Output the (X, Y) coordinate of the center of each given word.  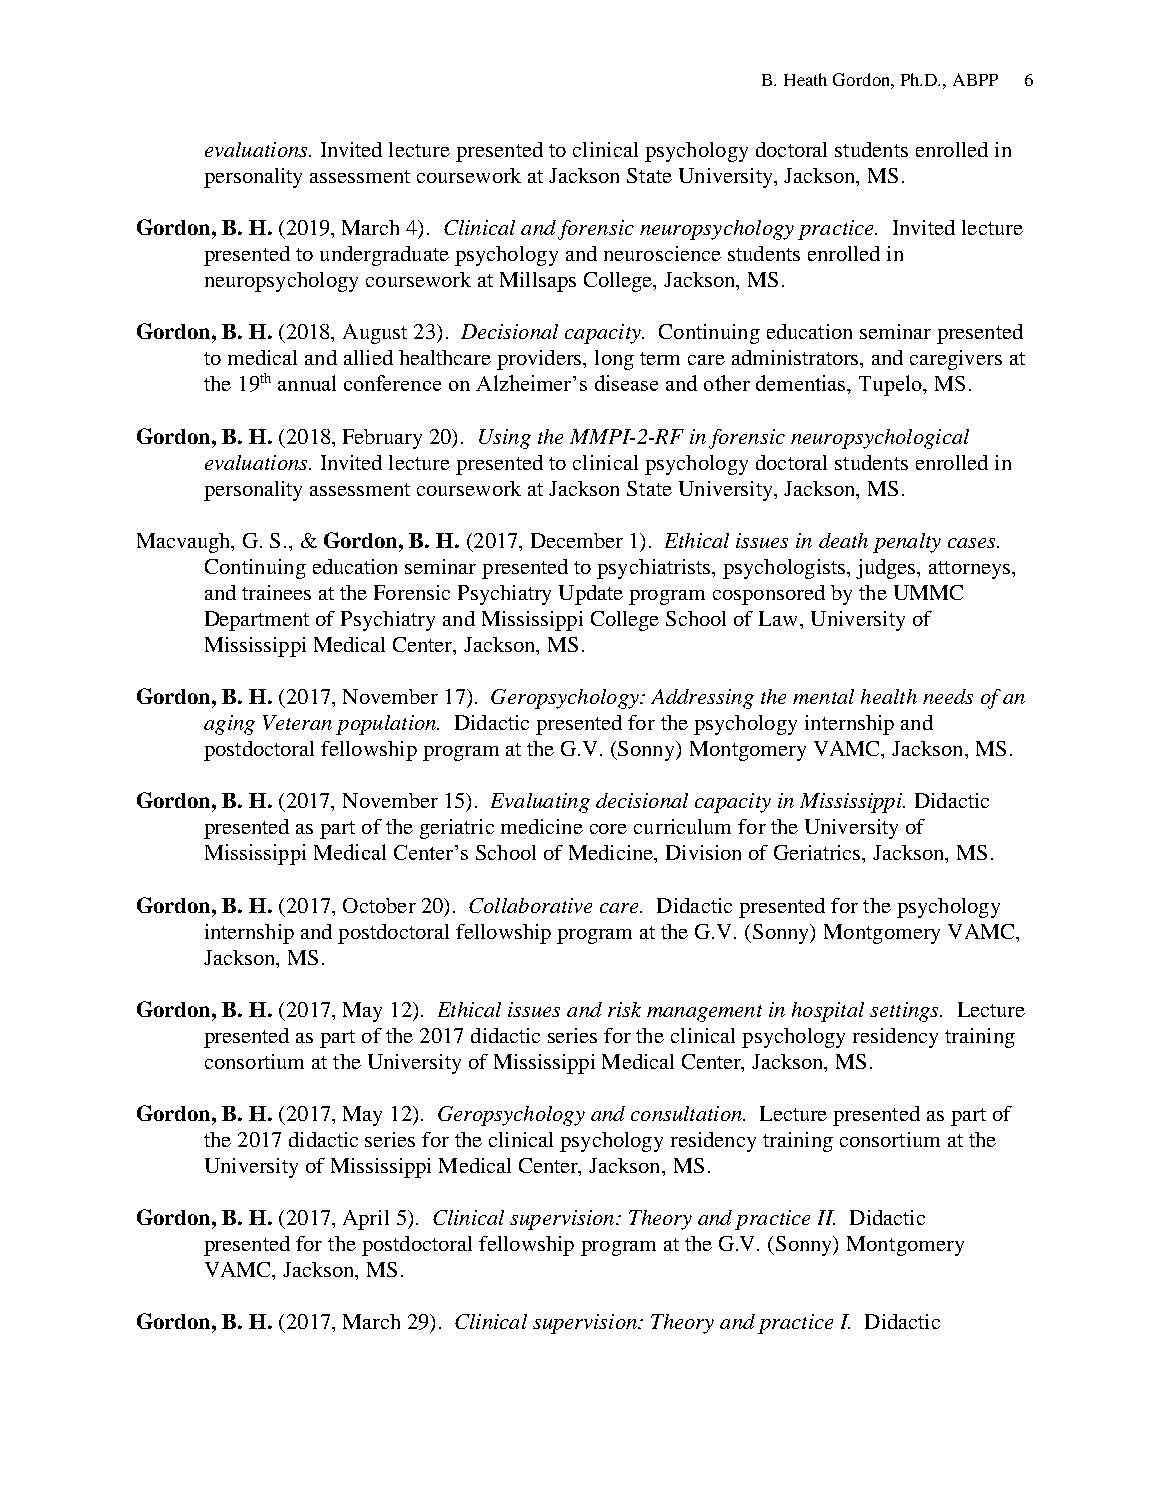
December (577, 540)
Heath (805, 79)
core (608, 829)
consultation (687, 1113)
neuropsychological (880, 439)
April (366, 1220)
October (379, 905)
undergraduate (384, 256)
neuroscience (662, 253)
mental (823, 696)
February (382, 439)
